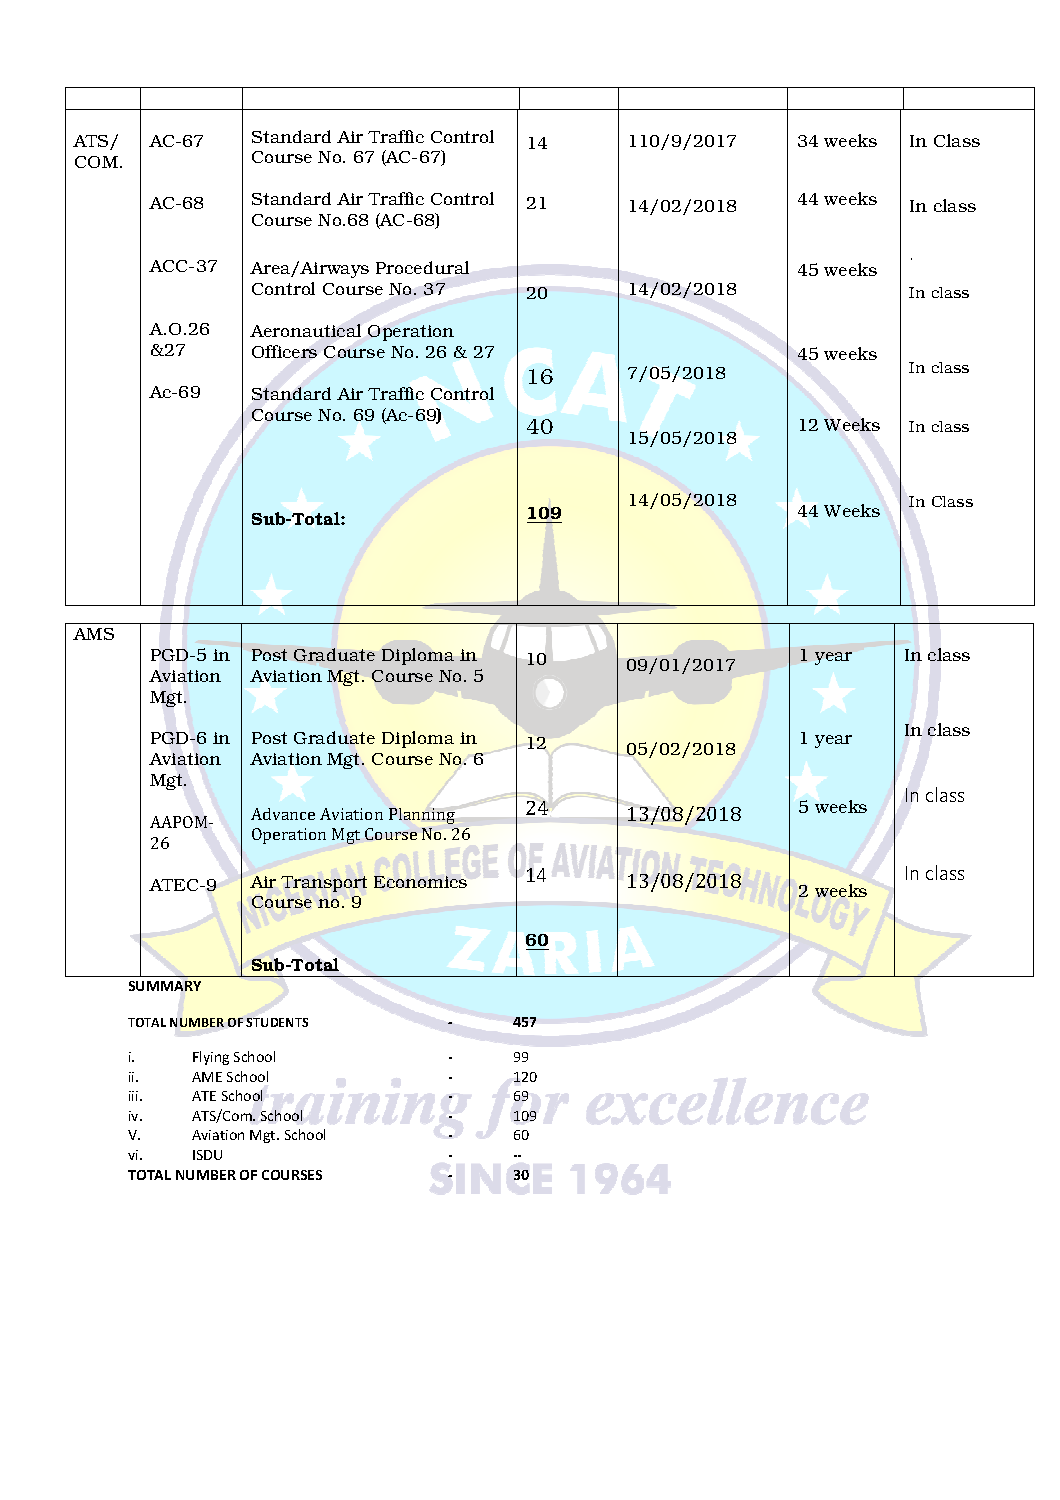 The image size is (1060, 1500). Describe the element at coordinates (420, 882) in the screenshot. I see `Economics` at that location.
